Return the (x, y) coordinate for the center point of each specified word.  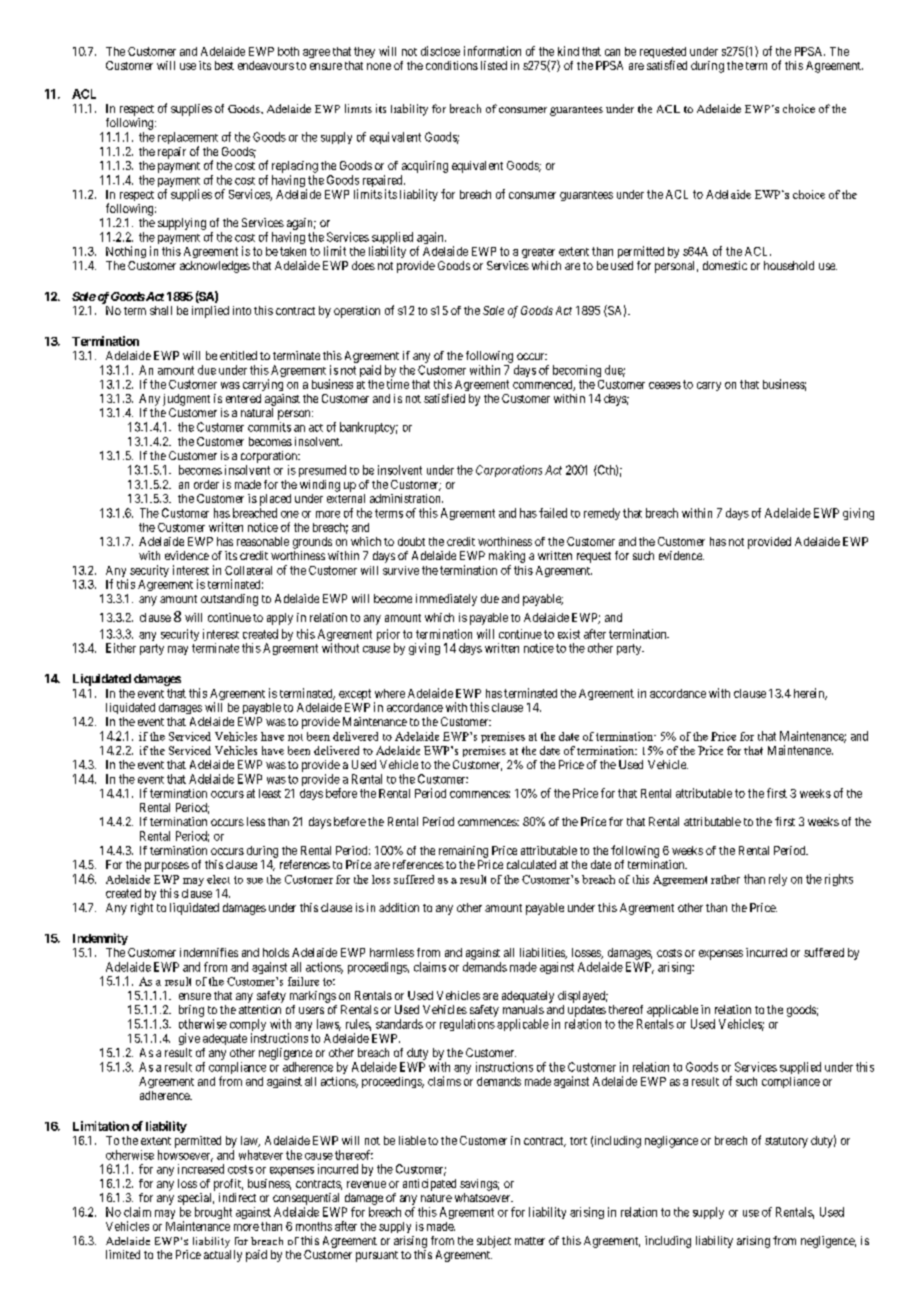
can (612, 52)
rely (778, 880)
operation (357, 312)
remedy (602, 514)
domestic (725, 265)
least (270, 793)
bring (191, 1011)
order (206, 484)
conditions (452, 65)
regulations (467, 1025)
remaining (463, 852)
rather (725, 879)
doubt (411, 541)
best (224, 65)
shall (161, 310)
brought (213, 1213)
